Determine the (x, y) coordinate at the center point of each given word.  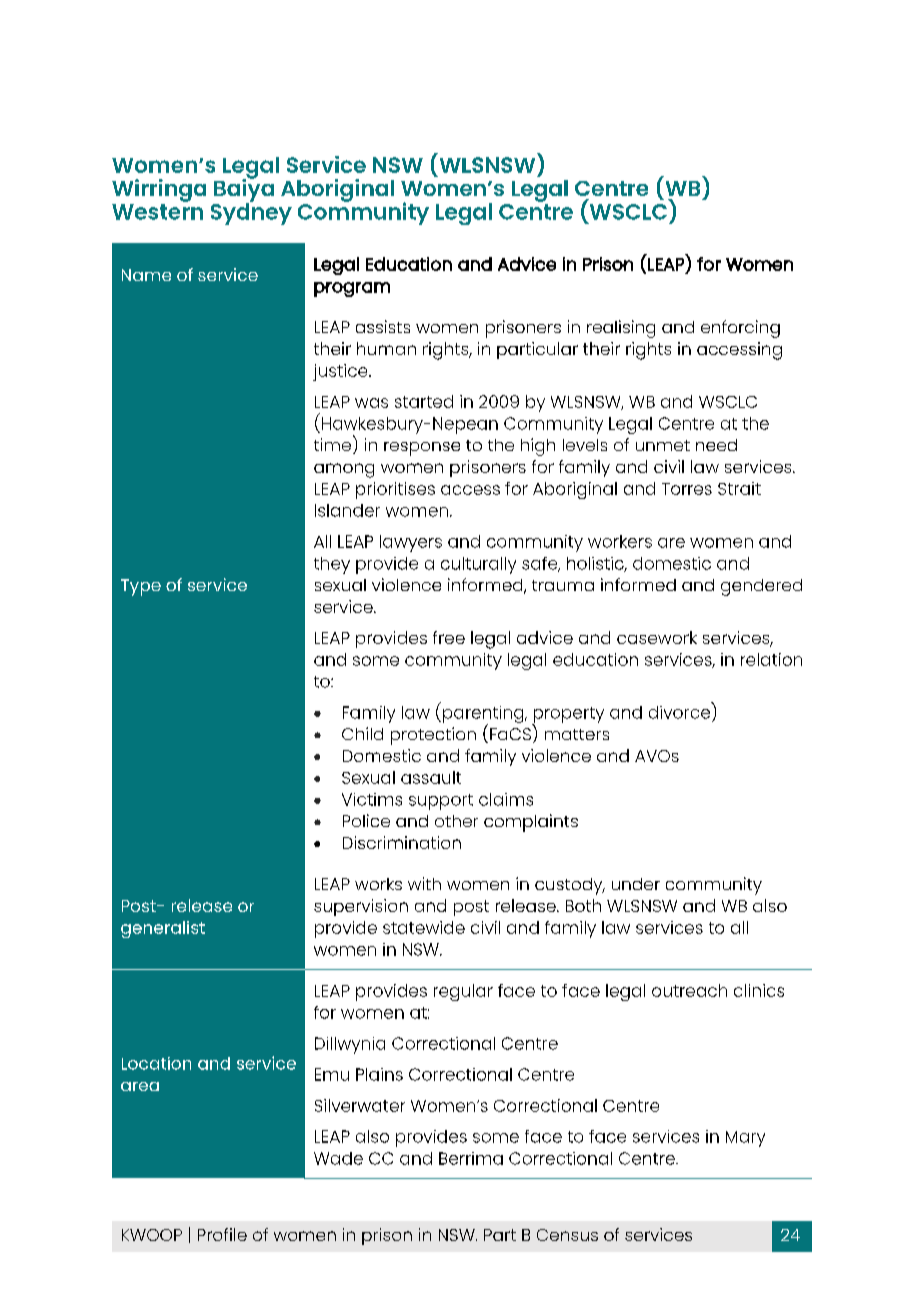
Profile (222, 1234)
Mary (745, 1139)
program (352, 289)
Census (567, 1235)
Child (362, 733)
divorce (679, 712)
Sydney (251, 213)
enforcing (740, 329)
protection (433, 736)
